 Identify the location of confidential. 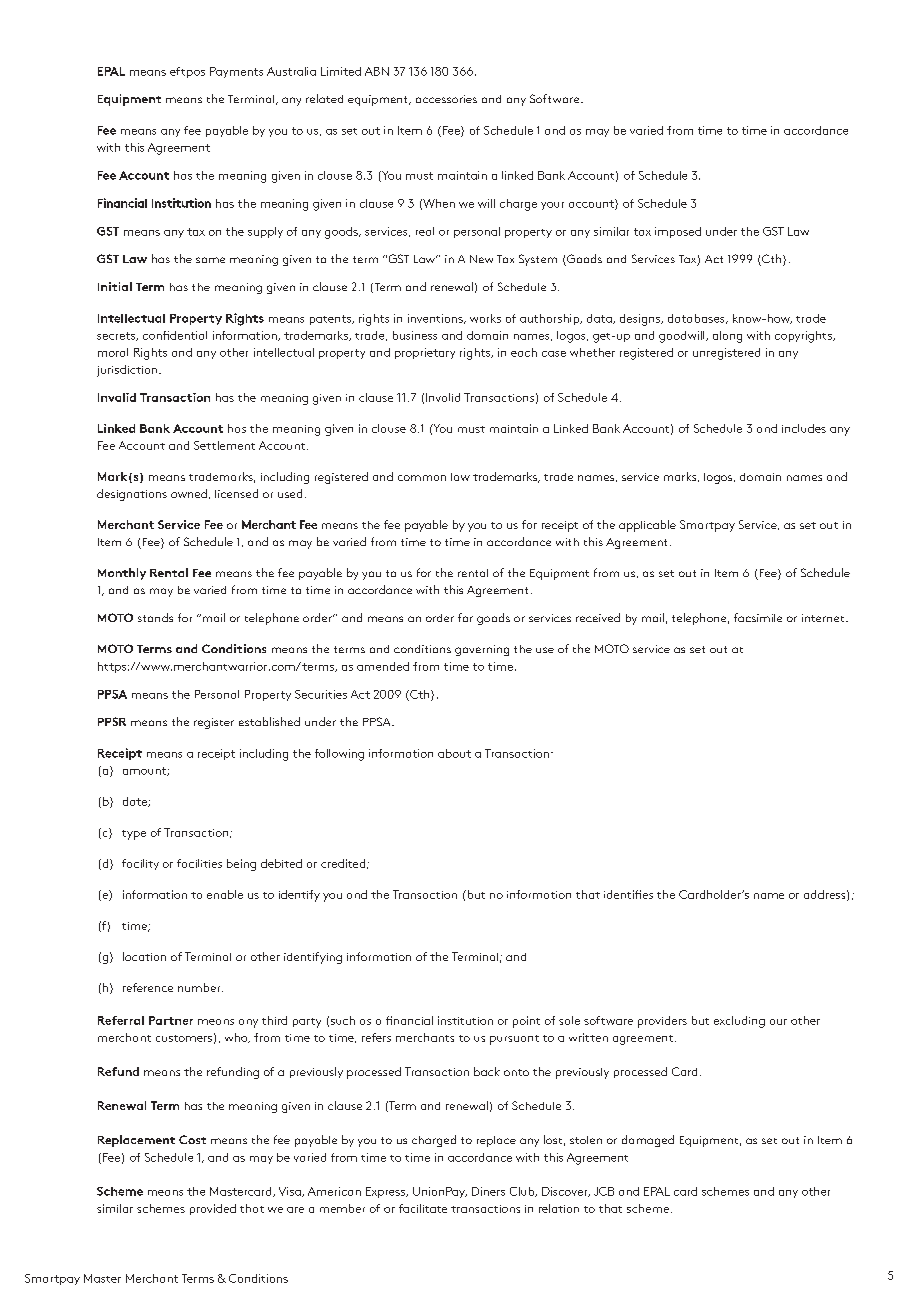
(175, 335).
